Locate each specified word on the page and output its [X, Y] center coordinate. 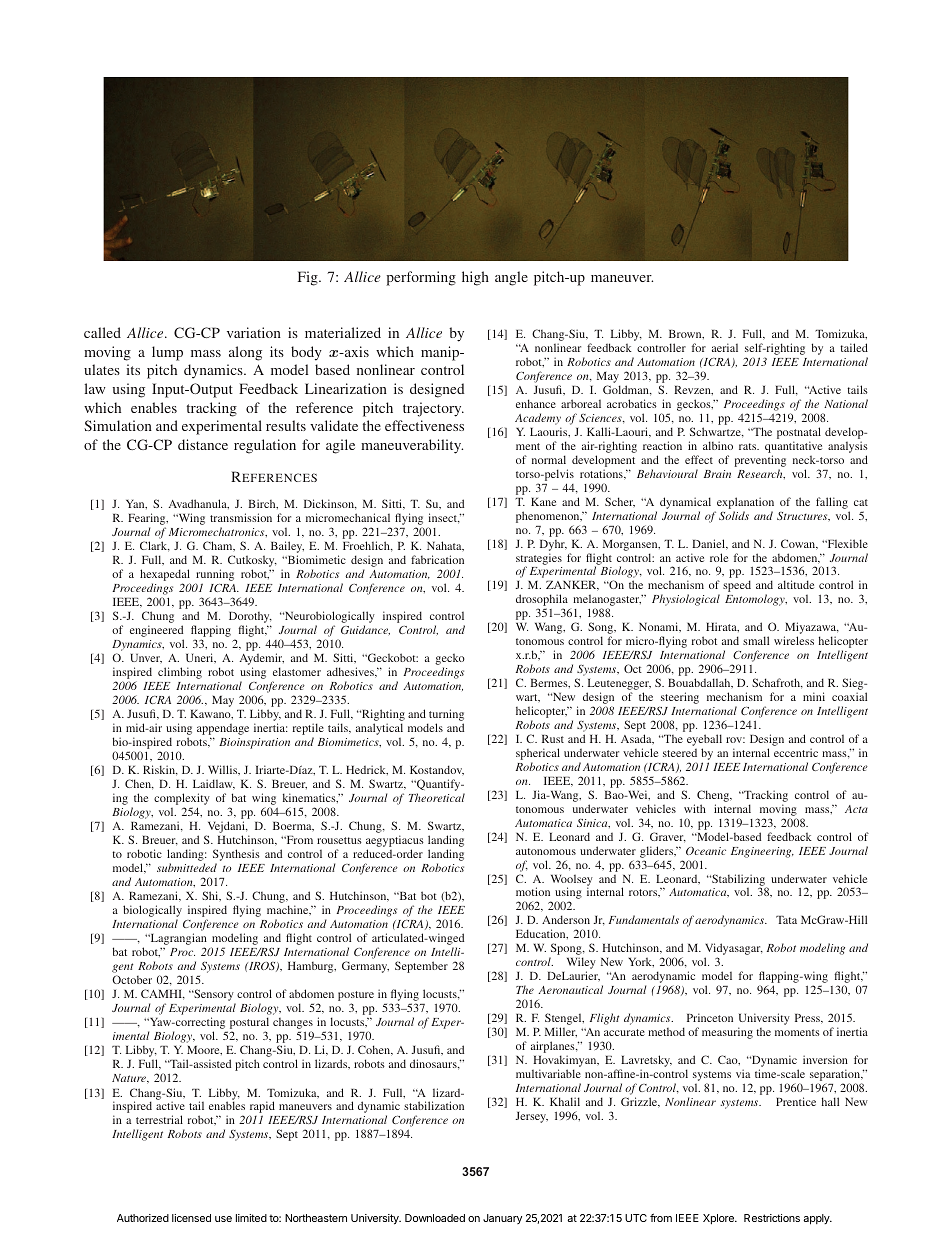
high [475, 278]
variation [254, 332]
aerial [725, 347]
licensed [191, 1218]
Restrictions [772, 1218]
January [502, 1219]
